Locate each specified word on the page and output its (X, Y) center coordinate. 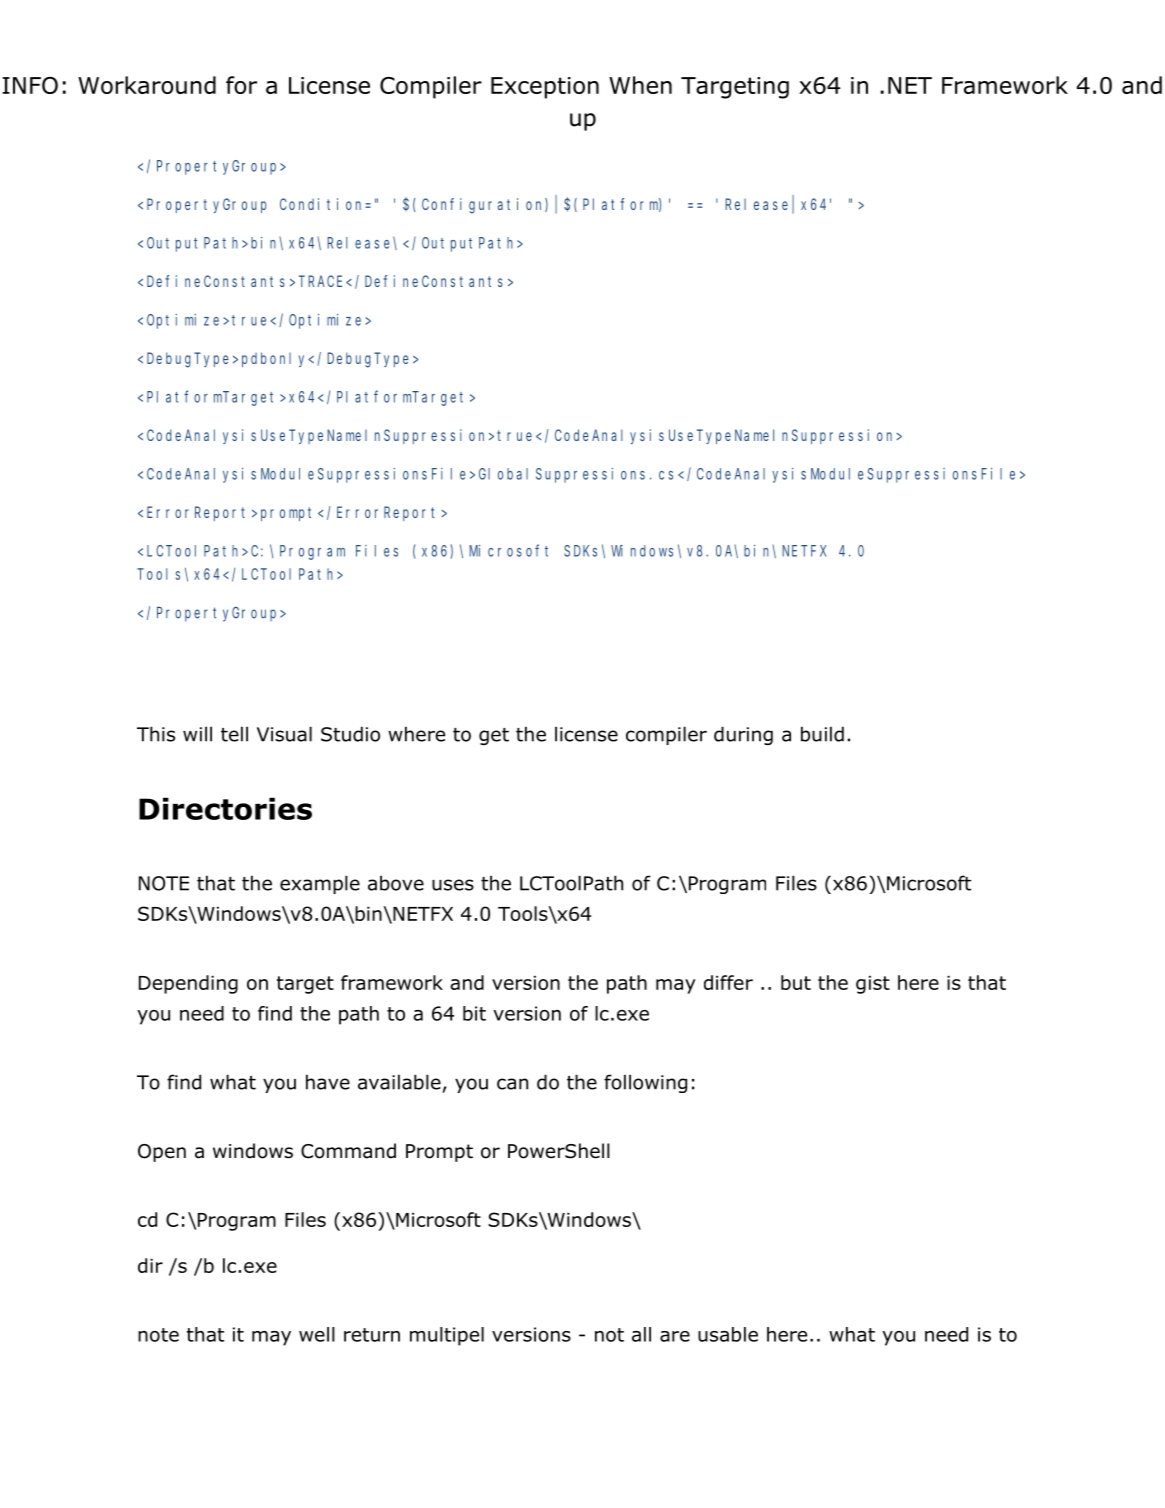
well (317, 1334)
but (796, 982)
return (372, 1335)
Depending (188, 984)
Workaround (147, 85)
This (156, 734)
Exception (545, 88)
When (640, 85)
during (743, 735)
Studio (350, 734)
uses (453, 885)
